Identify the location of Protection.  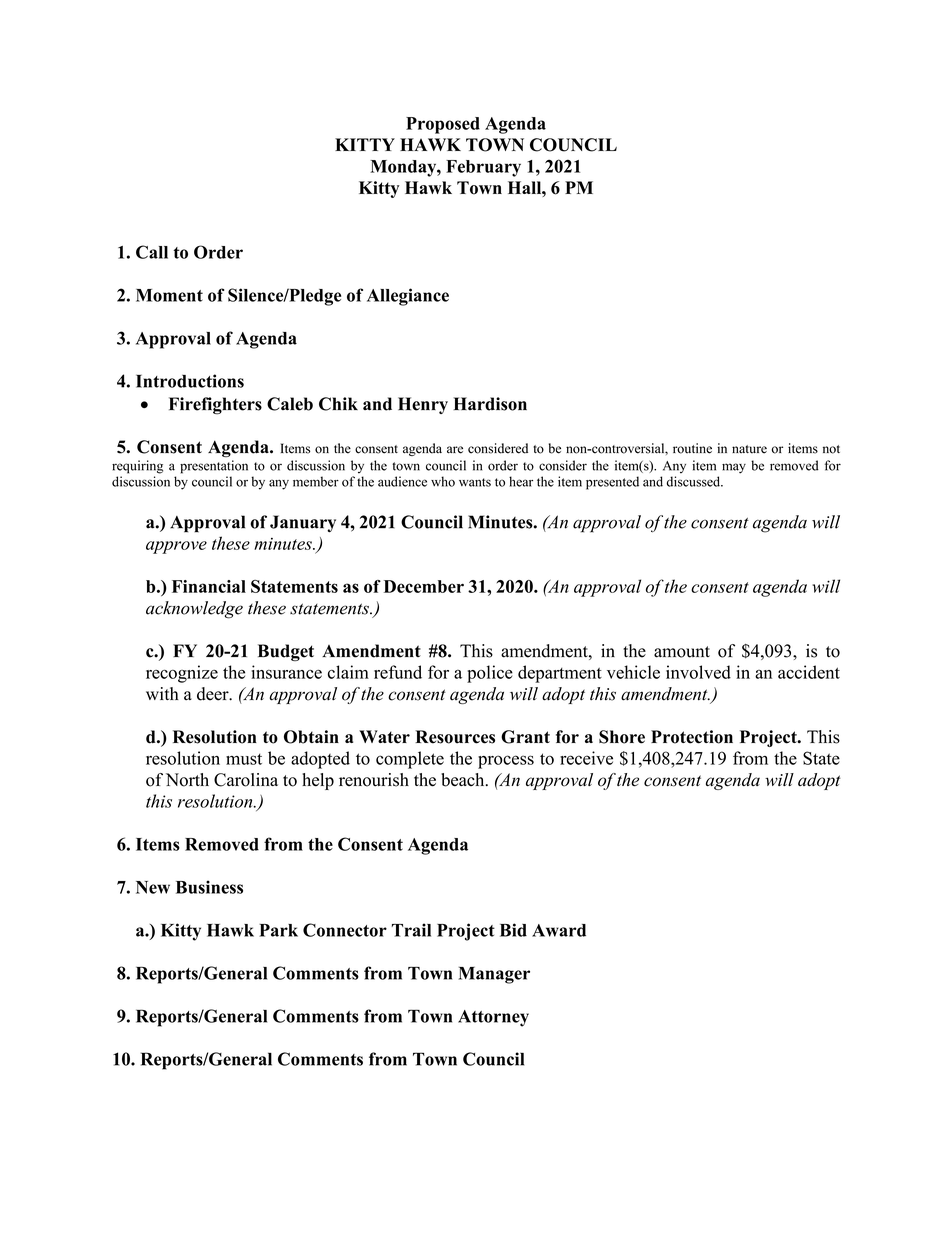
(692, 737).
